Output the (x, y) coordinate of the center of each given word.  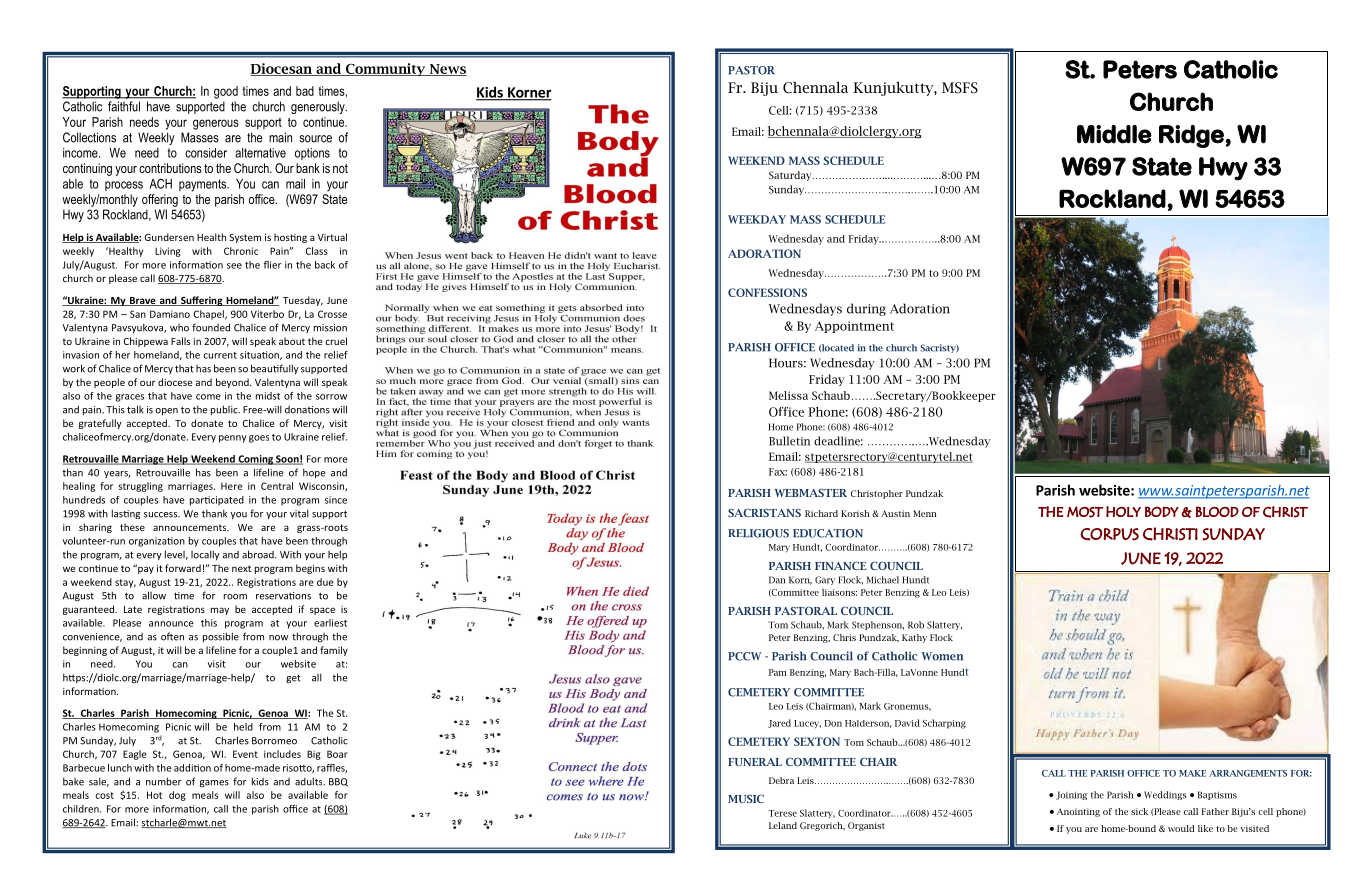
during (866, 309)
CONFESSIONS (767, 292)
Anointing (1078, 812)
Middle (1114, 134)
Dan (777, 580)
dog (177, 796)
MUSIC (746, 799)
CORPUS (1109, 534)
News (447, 70)
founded (211, 327)
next (241, 568)
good (226, 92)
